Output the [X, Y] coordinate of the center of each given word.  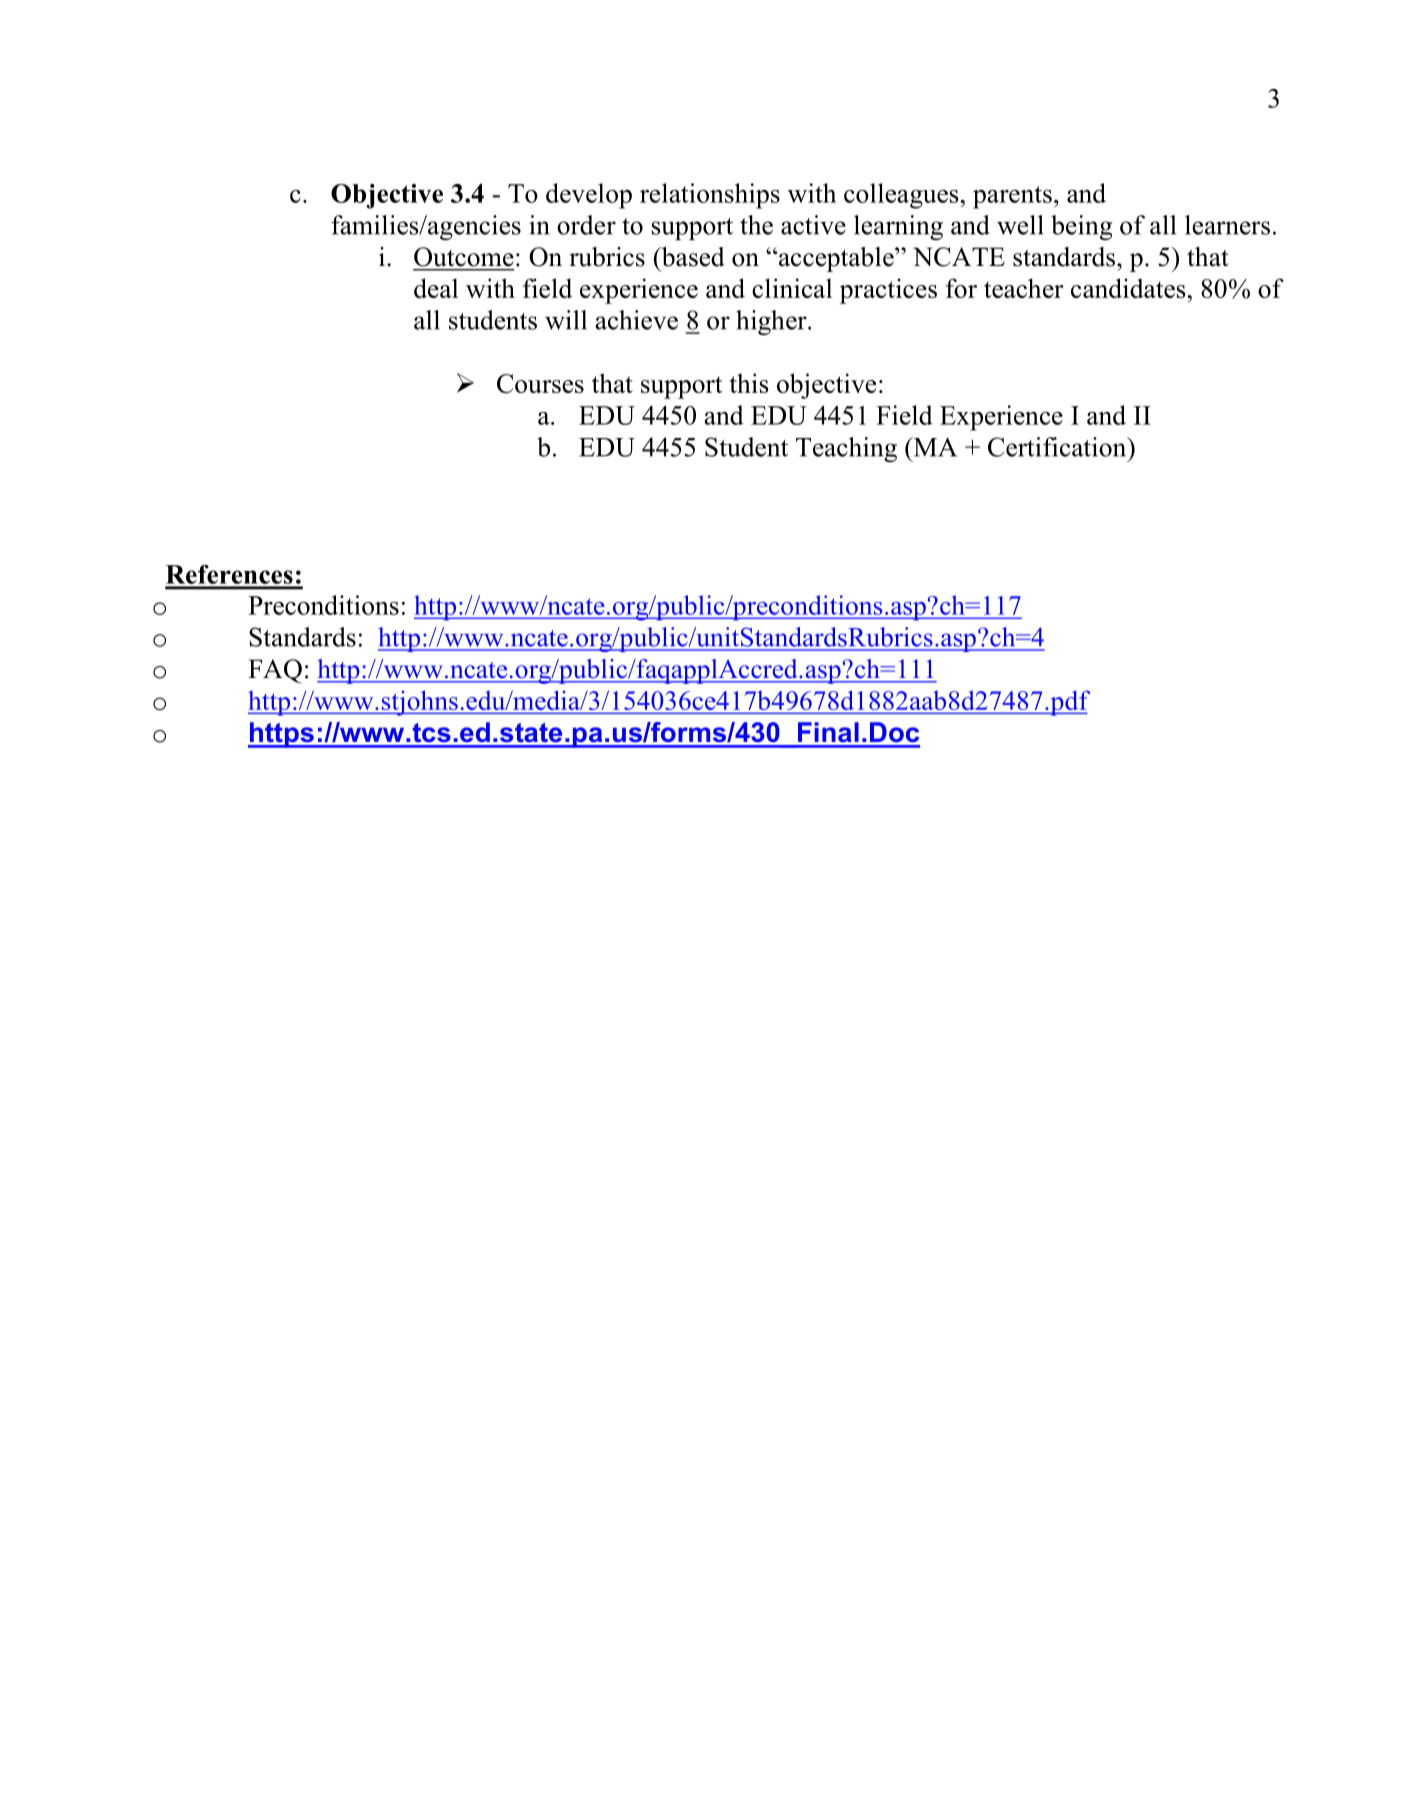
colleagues [902, 196]
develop [589, 196]
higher [772, 322]
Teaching [846, 449]
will [566, 320]
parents [1012, 197]
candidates [1129, 288]
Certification [1058, 447]
